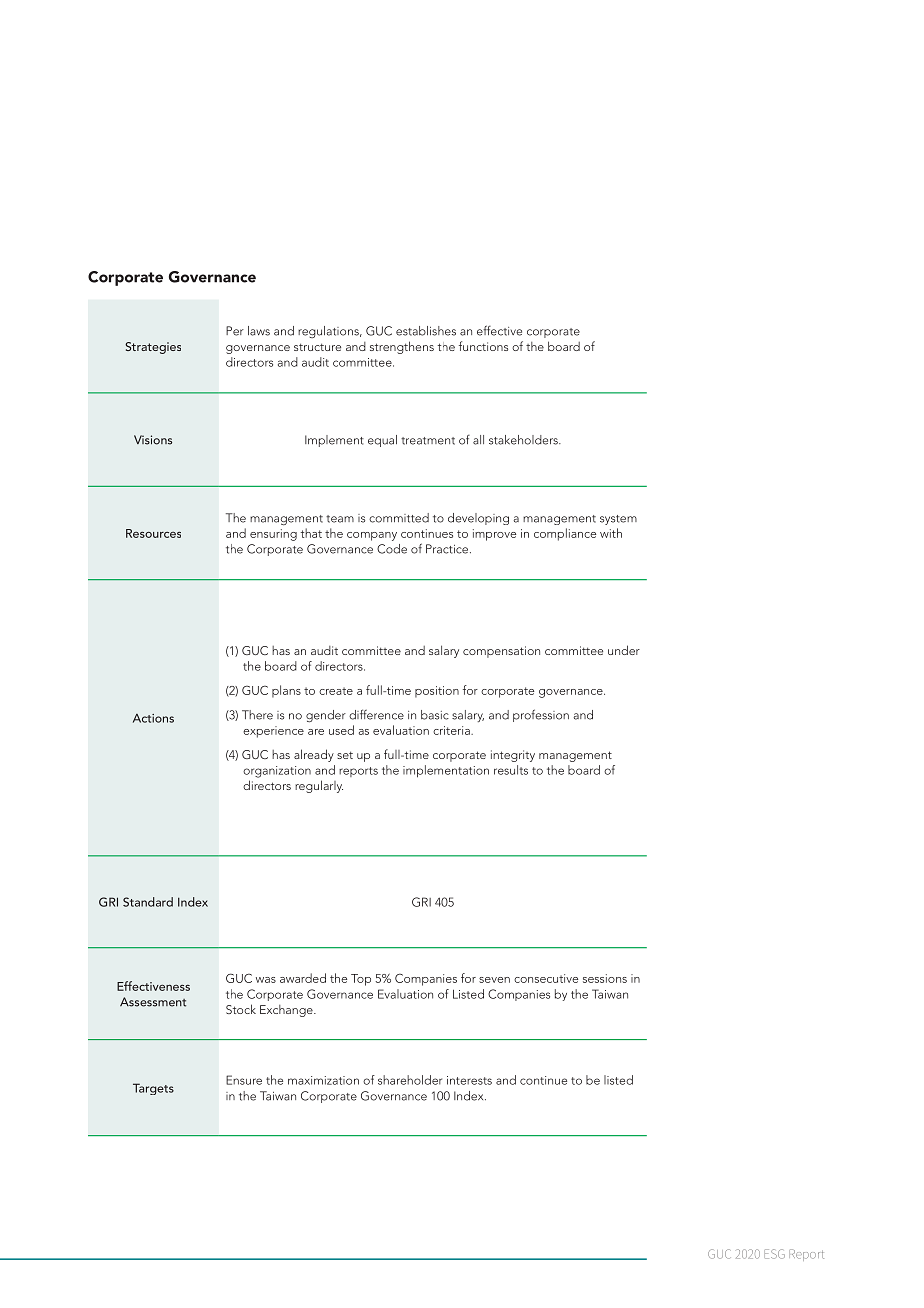 This screenshot has height=1308, width=924. What do you see at coordinates (244, 1080) in the screenshot?
I see `Ensure` at bounding box center [244, 1080].
